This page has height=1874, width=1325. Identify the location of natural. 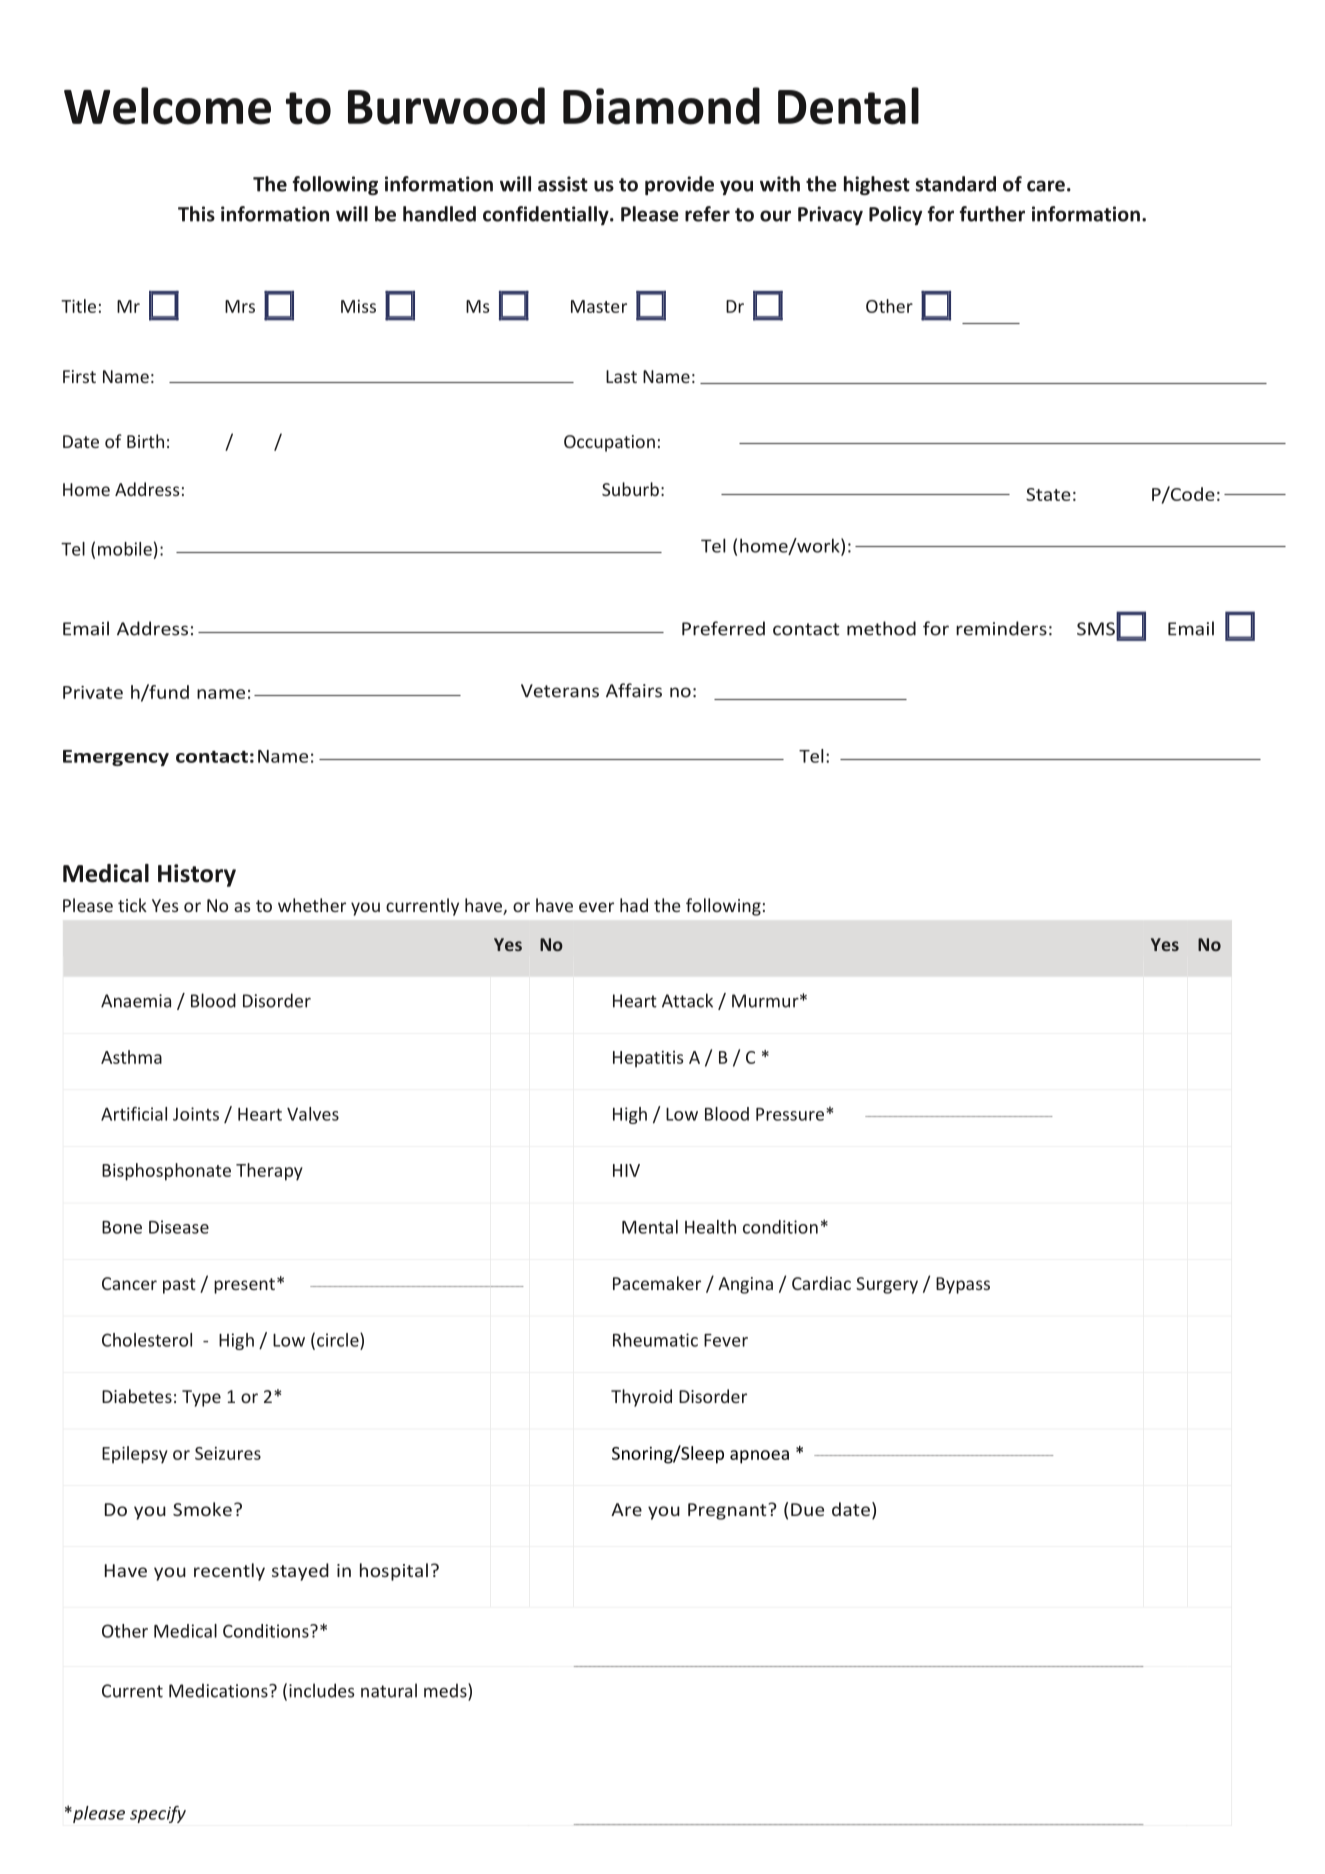
(389, 1690).
